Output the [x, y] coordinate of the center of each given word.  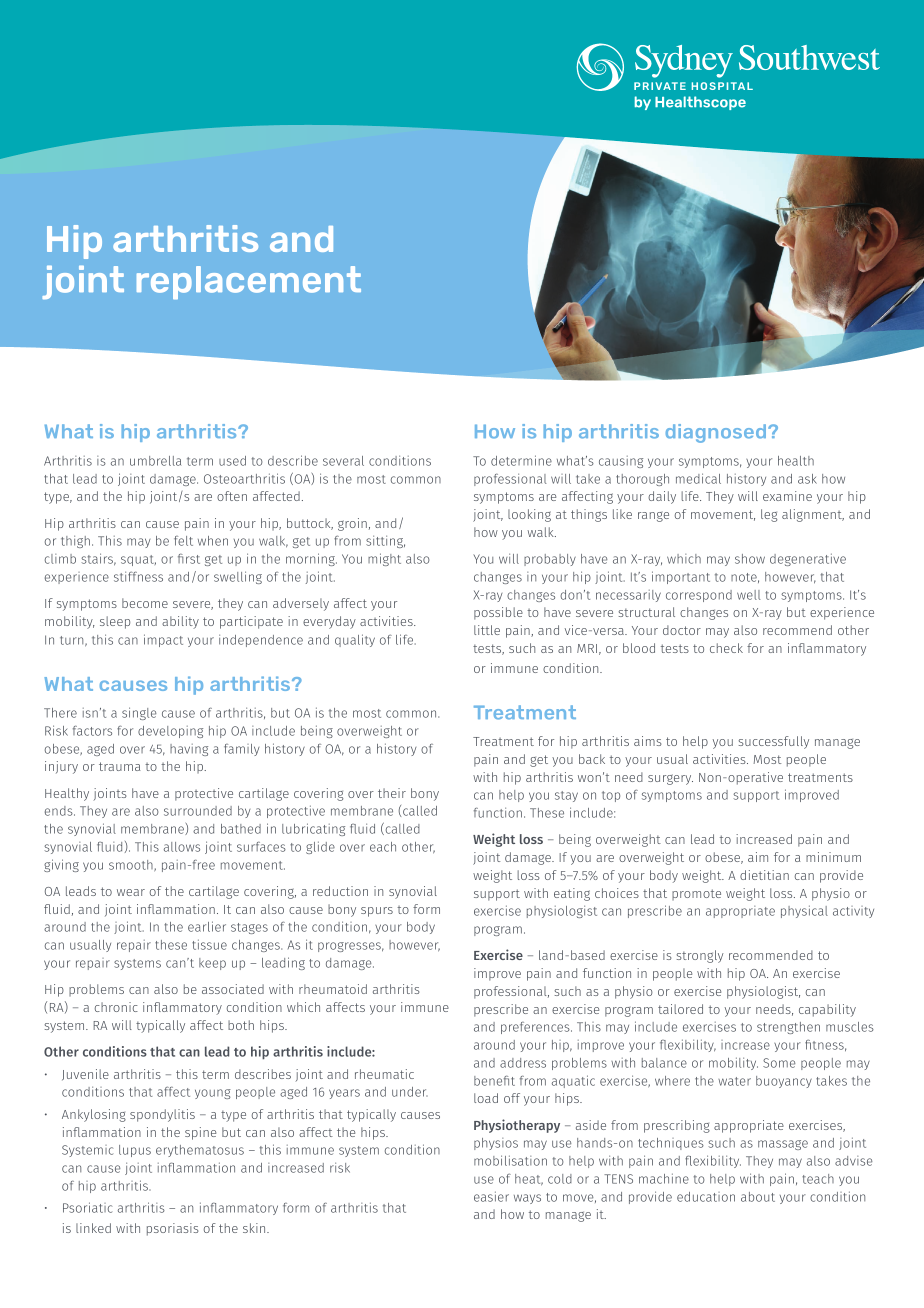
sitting [385, 541]
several [343, 461]
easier [491, 1196]
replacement [249, 282]
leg [769, 515]
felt [183, 541]
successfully [774, 742]
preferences [536, 1028]
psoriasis [173, 1229]
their [392, 793]
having [189, 750]
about [758, 1197]
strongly [700, 956]
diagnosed [717, 433]
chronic [116, 1007]
